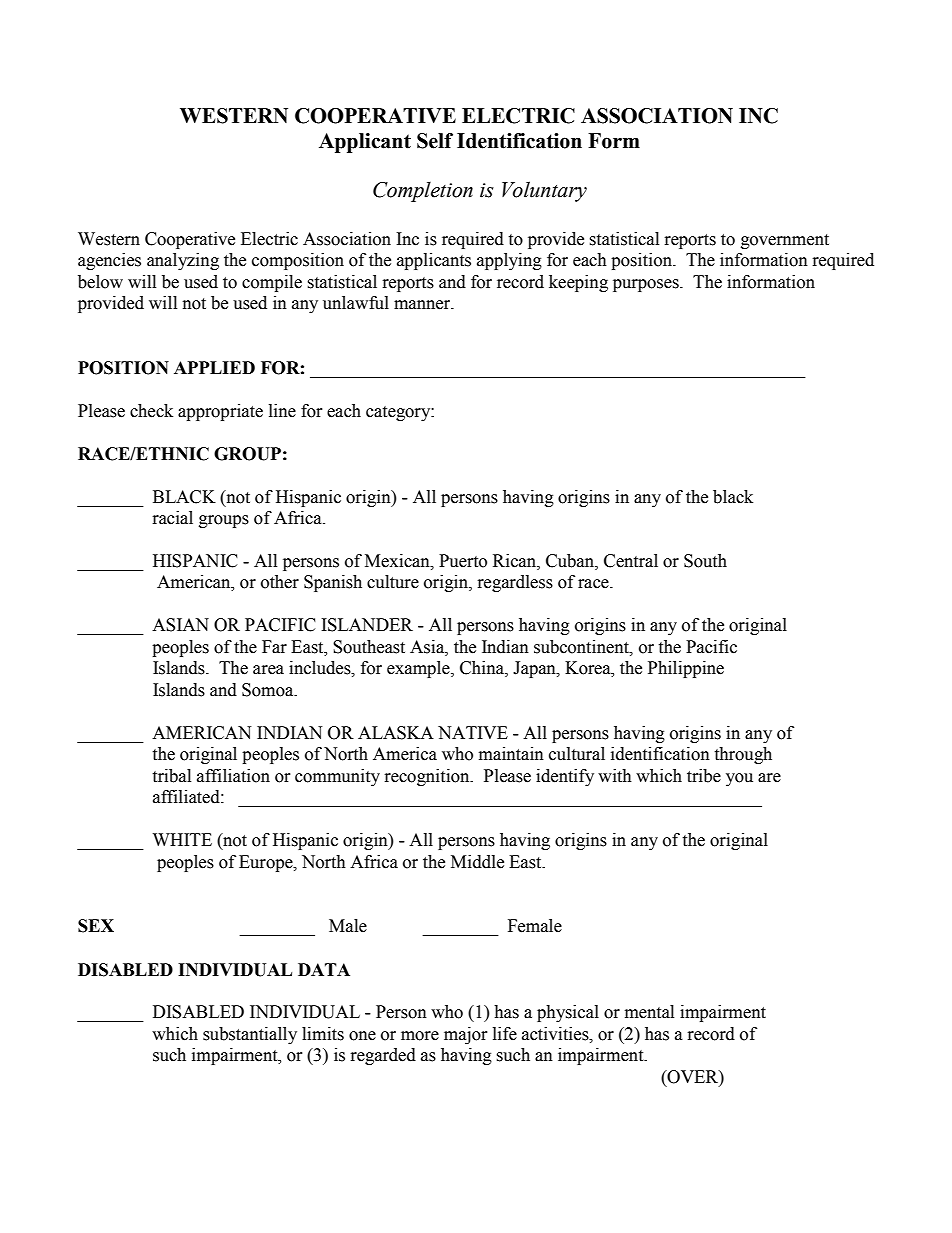 This screenshot has height=1233, width=952. Describe the element at coordinates (631, 561) in the screenshot. I see `Central` at that location.
